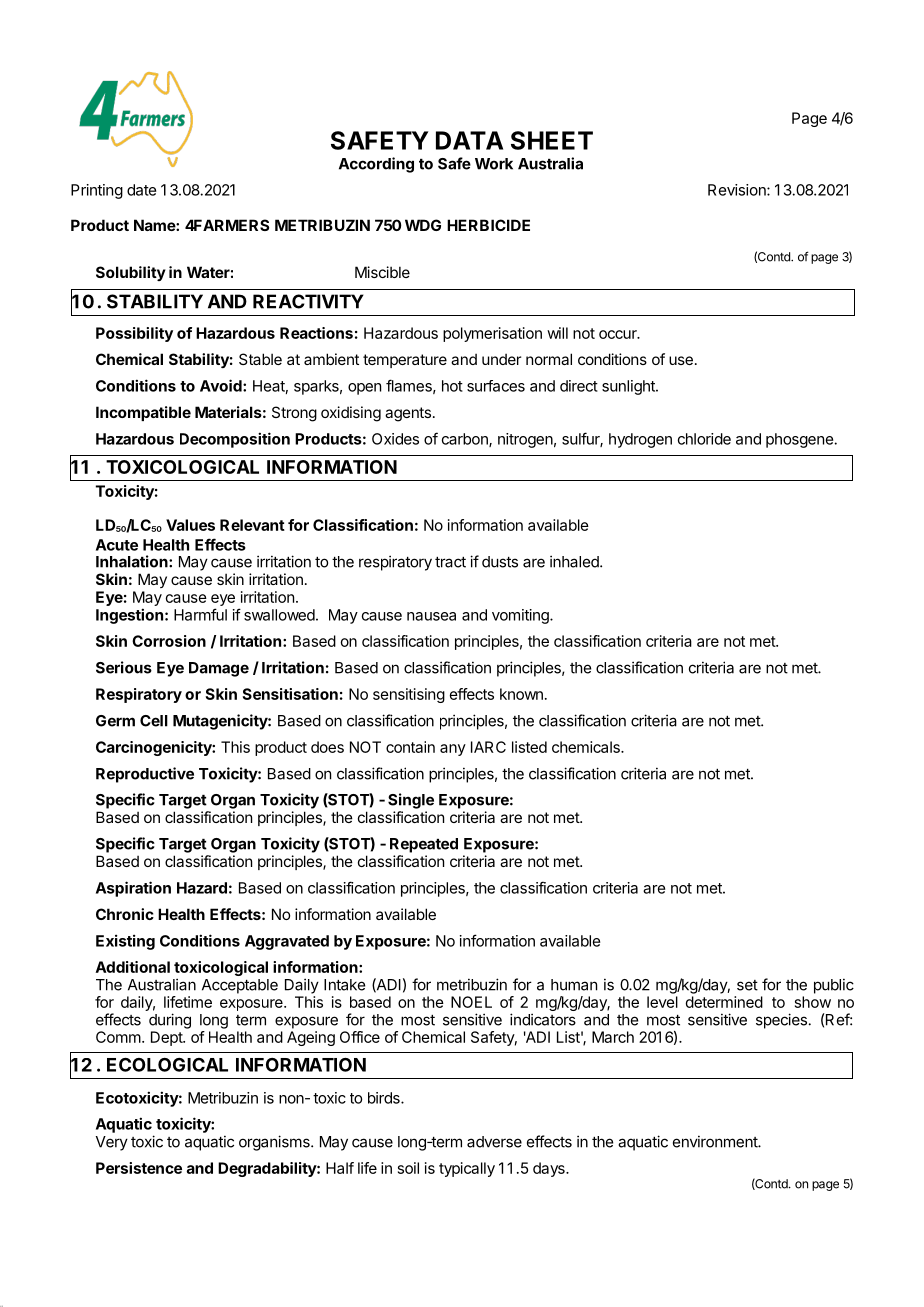  What do you see at coordinates (494, 164) in the screenshot?
I see `Work` at bounding box center [494, 164].
